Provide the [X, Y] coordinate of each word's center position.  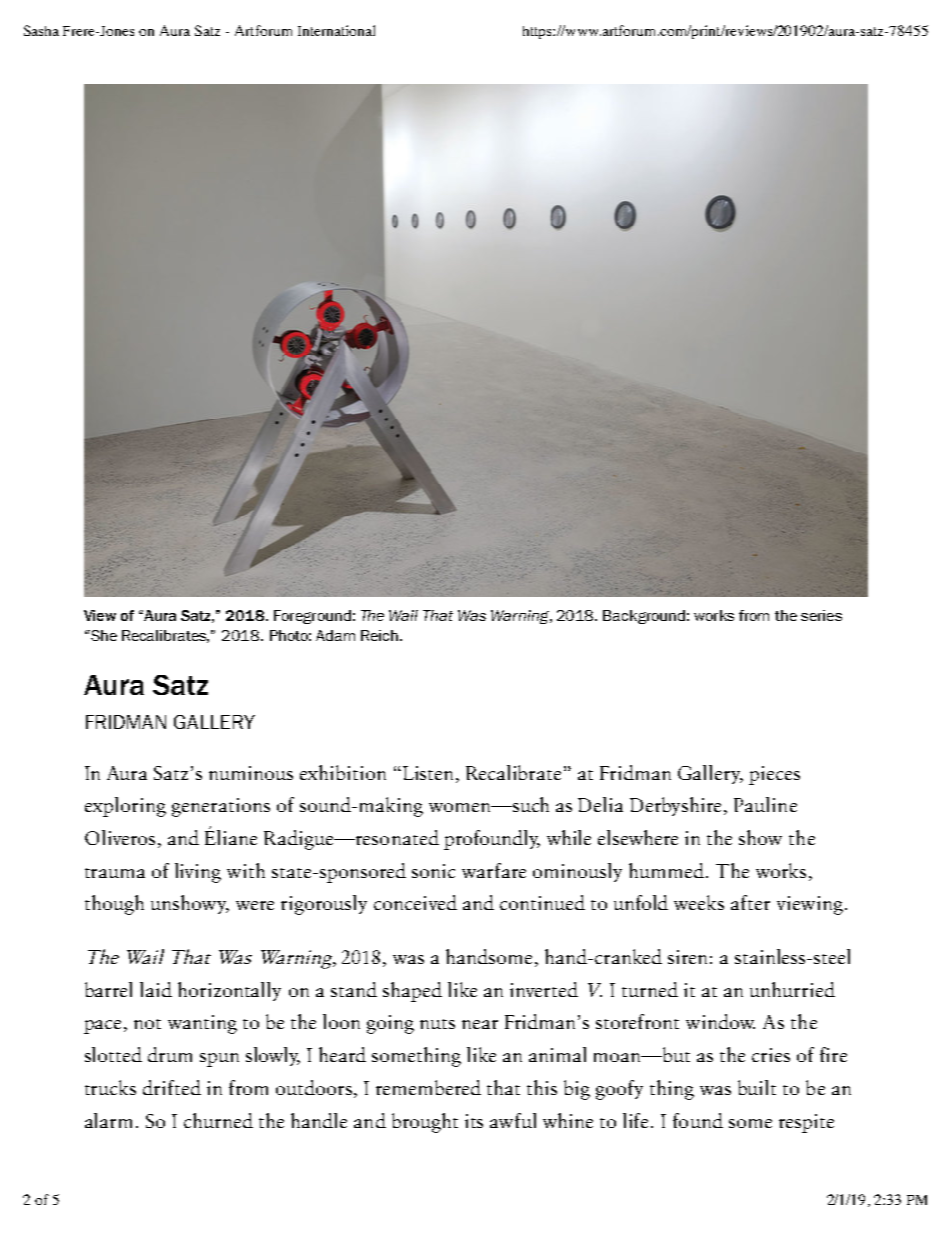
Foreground [312, 617]
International [336, 30]
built [757, 1087]
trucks [110, 1087]
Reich [379, 635]
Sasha [41, 30]
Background [644, 617]
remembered [428, 1087]
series [821, 615]
